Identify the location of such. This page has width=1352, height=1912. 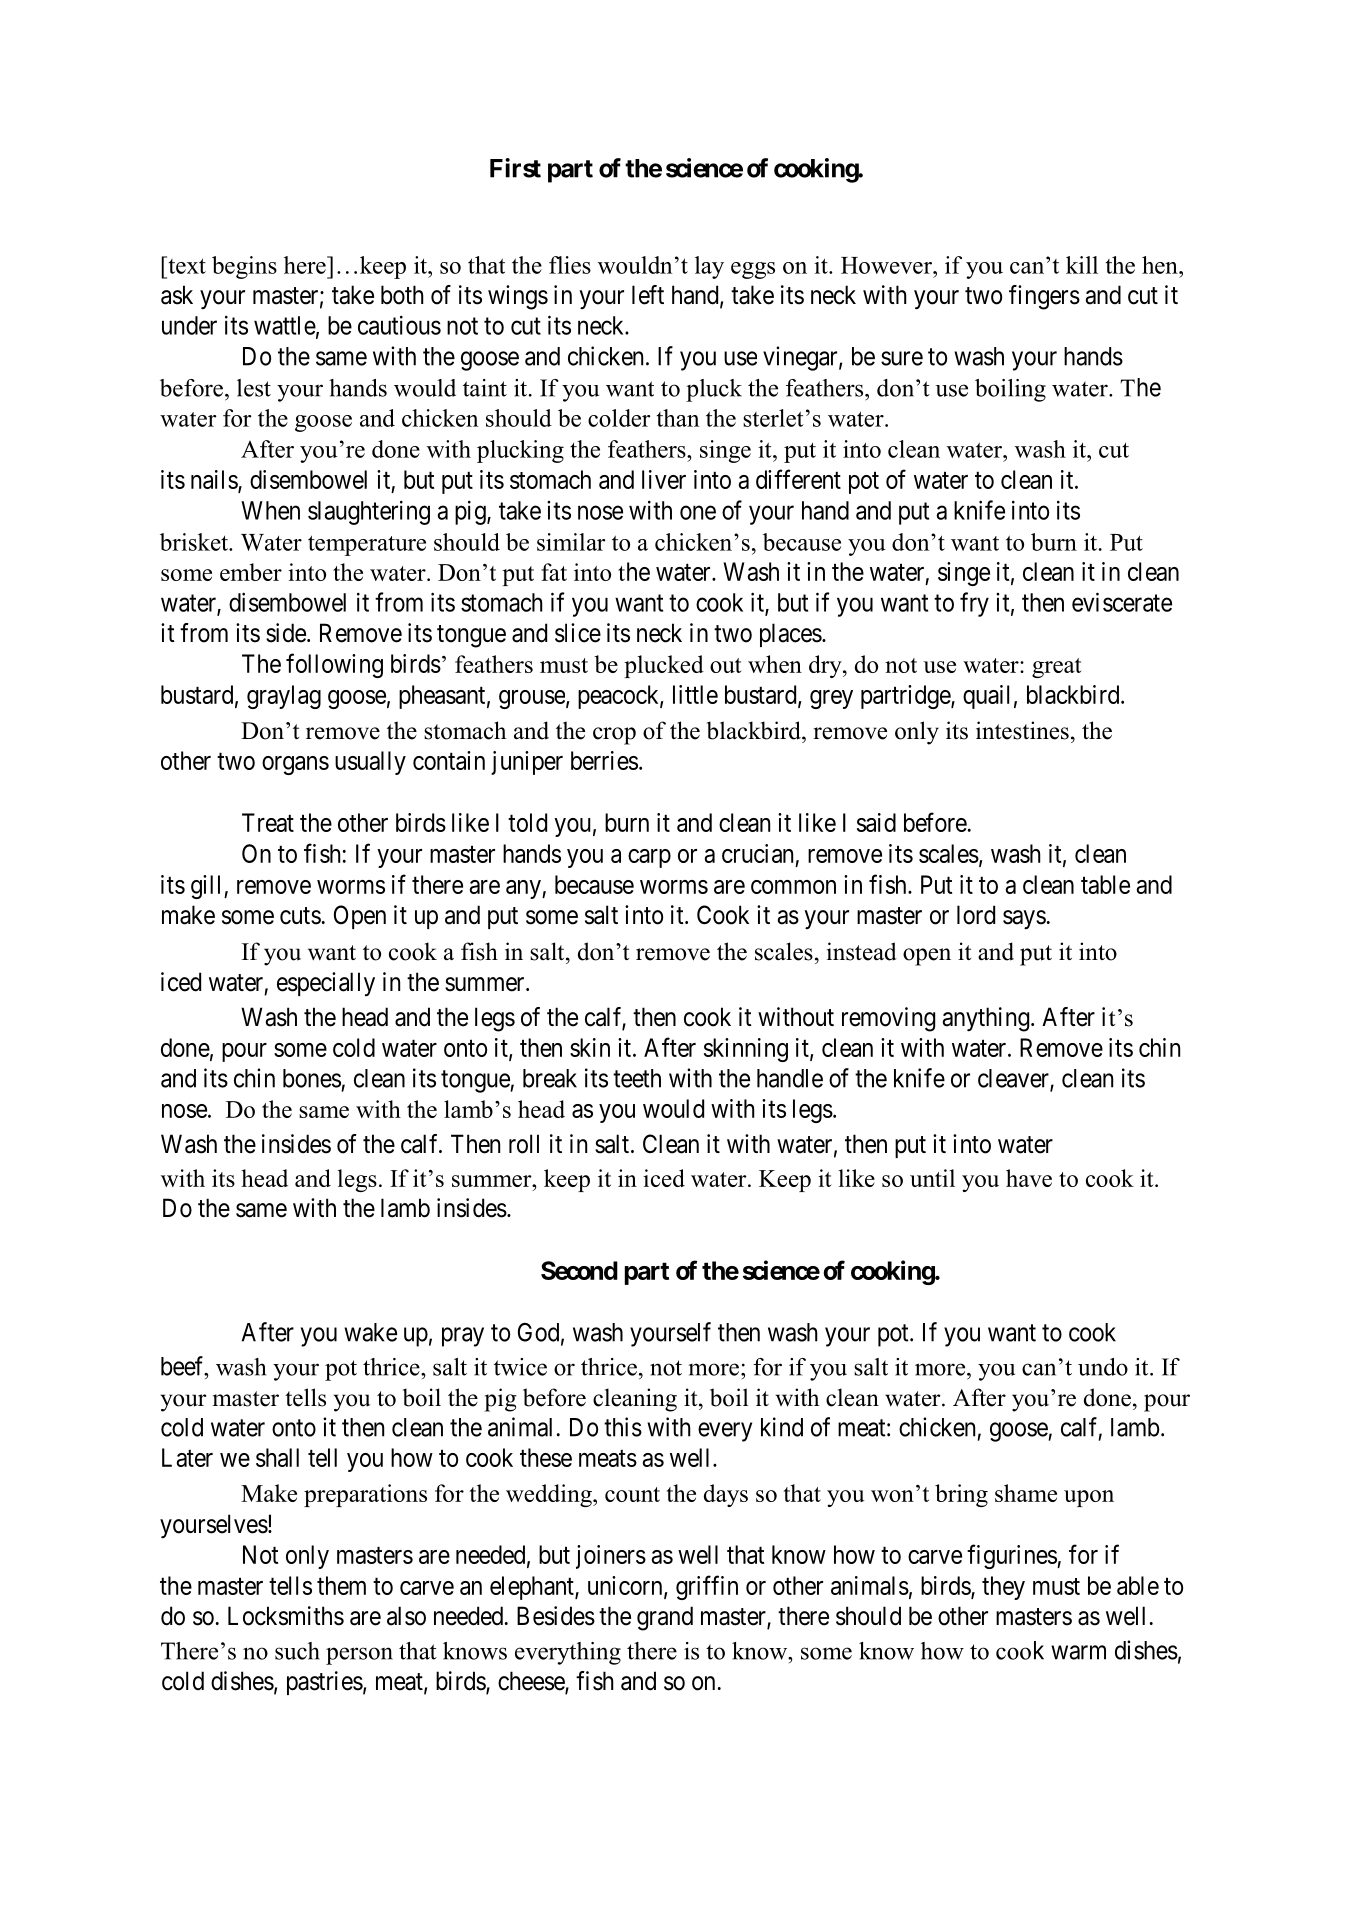
(297, 1651).
